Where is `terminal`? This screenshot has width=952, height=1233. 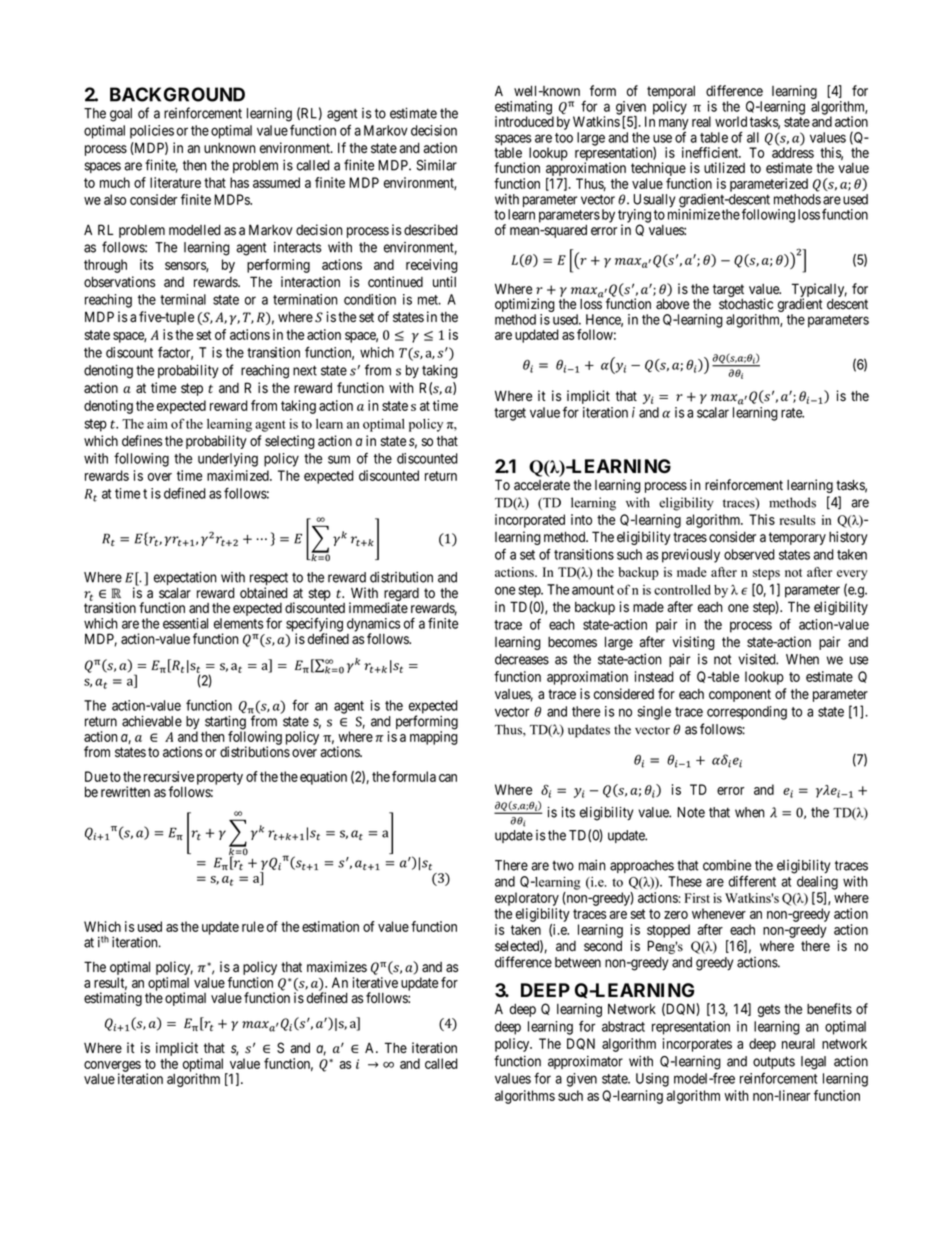 terminal is located at coordinates (183, 299).
